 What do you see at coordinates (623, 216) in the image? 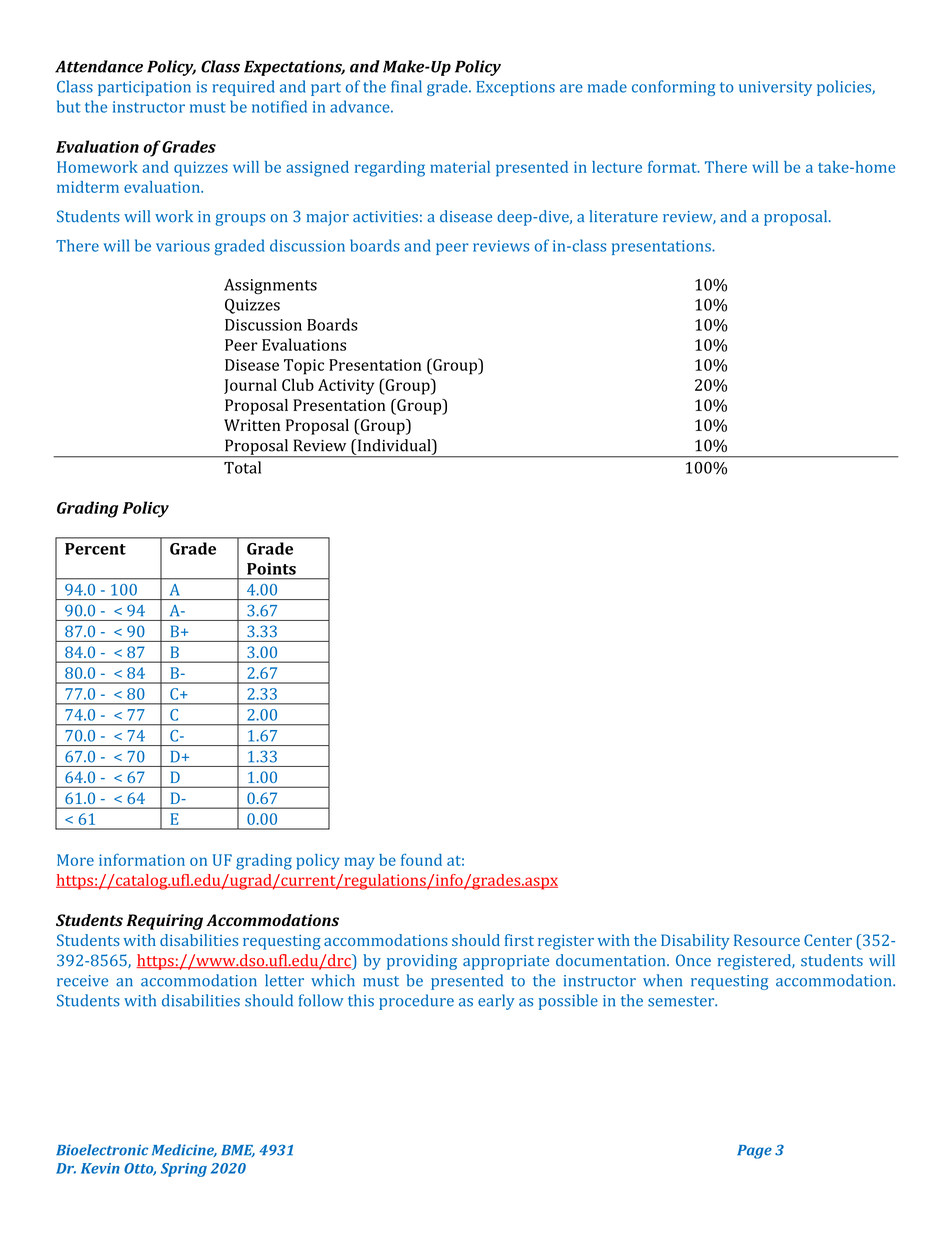
I see `literature` at bounding box center [623, 216].
